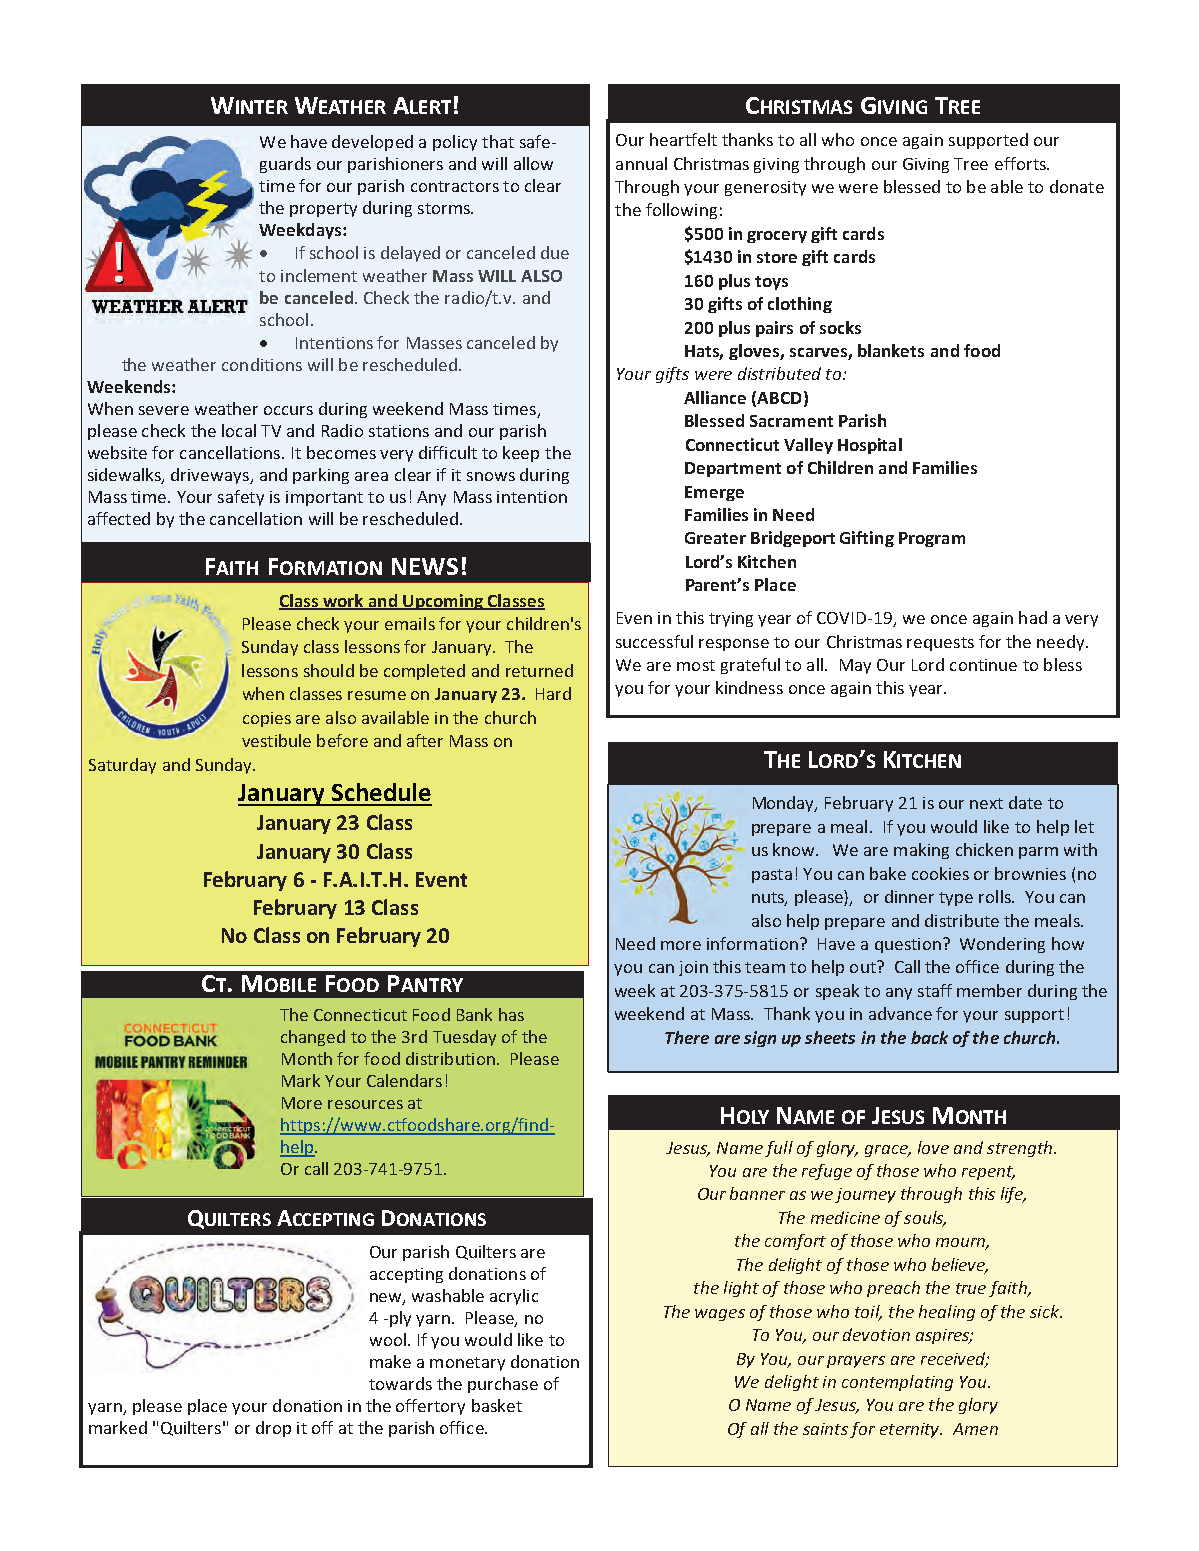  Describe the element at coordinates (503, 1385) in the page. I see `purchase` at that location.
